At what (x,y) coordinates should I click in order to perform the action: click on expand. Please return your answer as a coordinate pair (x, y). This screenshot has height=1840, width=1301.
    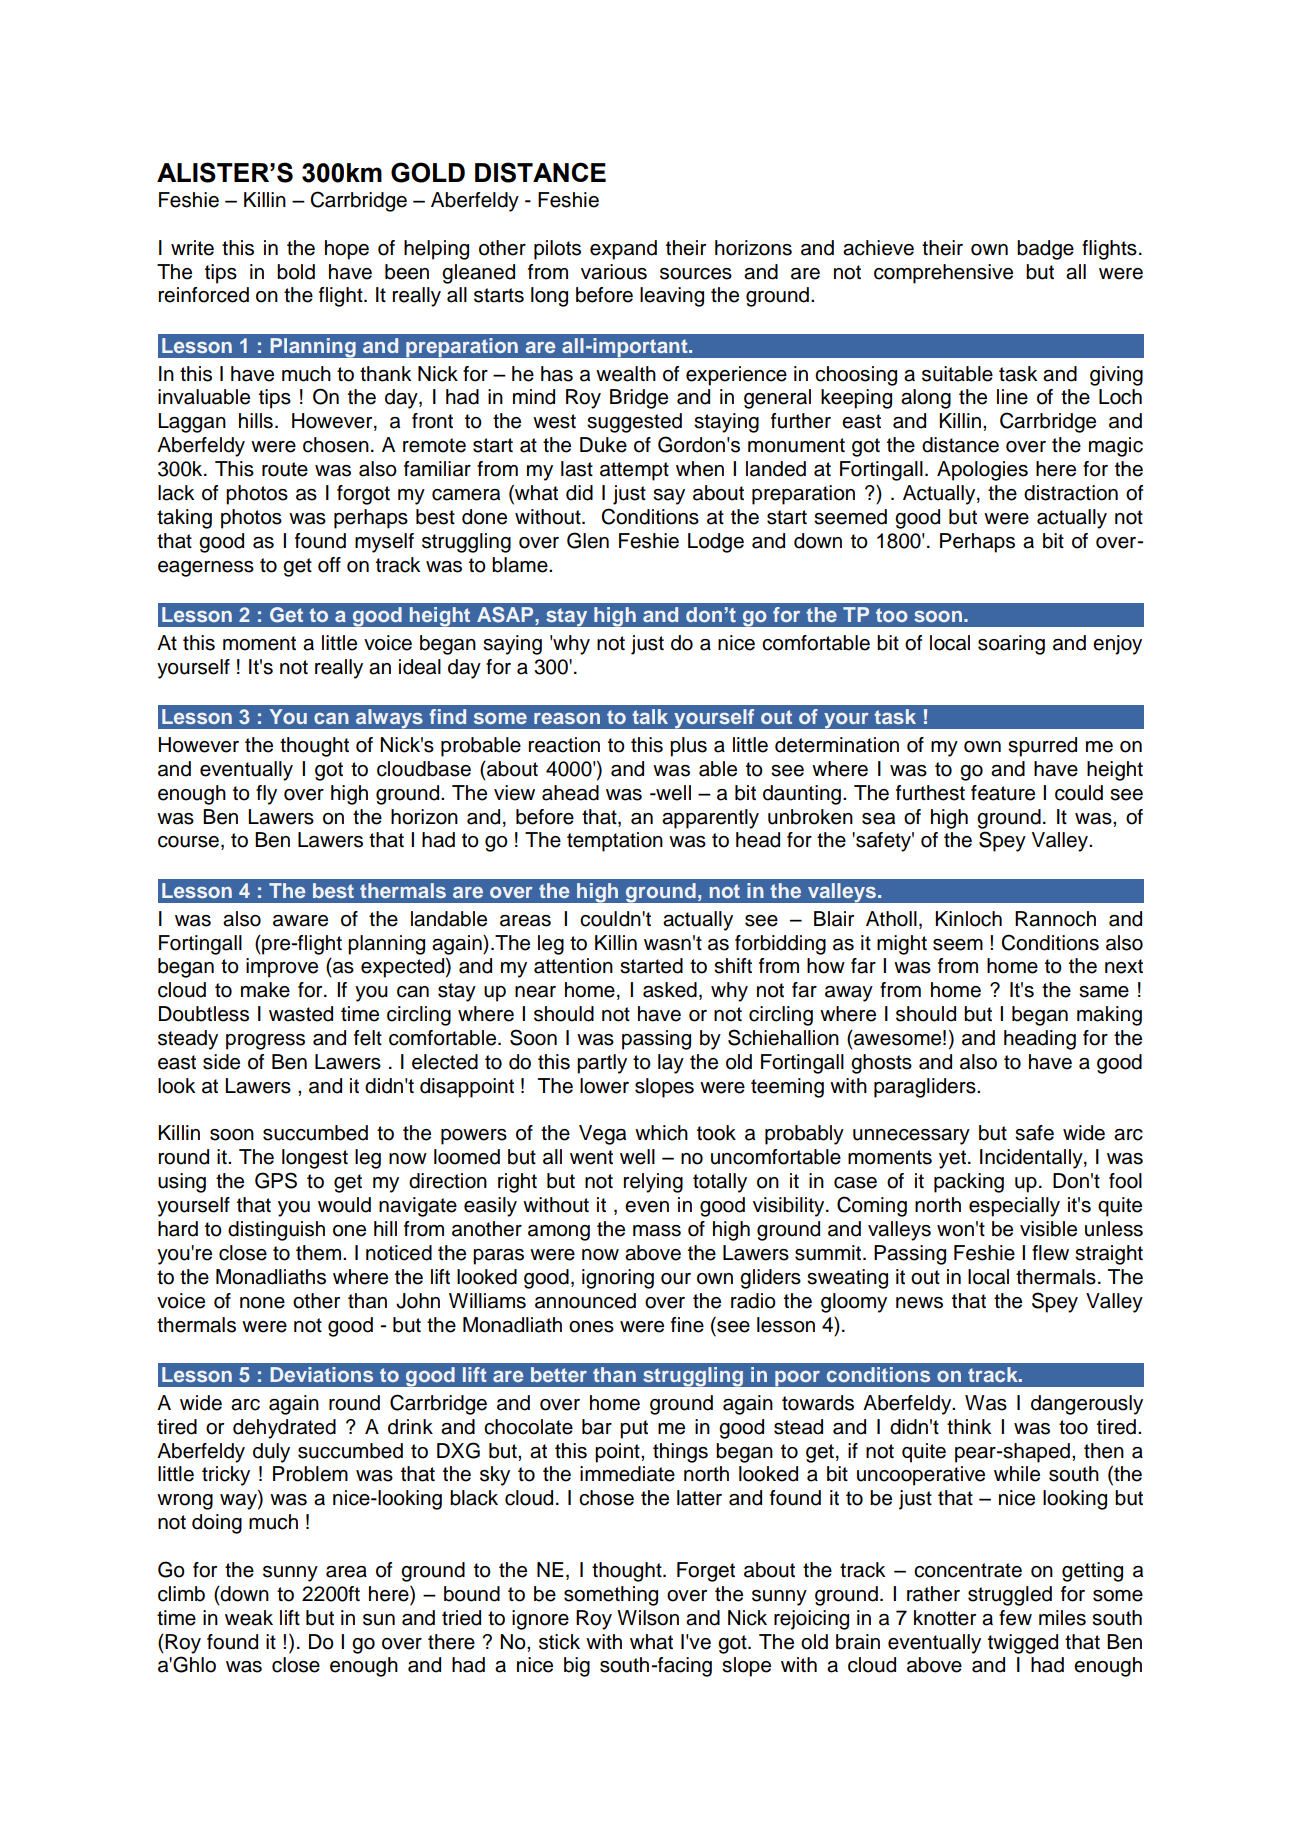
    Looking at the image, I should click on (623, 250).
